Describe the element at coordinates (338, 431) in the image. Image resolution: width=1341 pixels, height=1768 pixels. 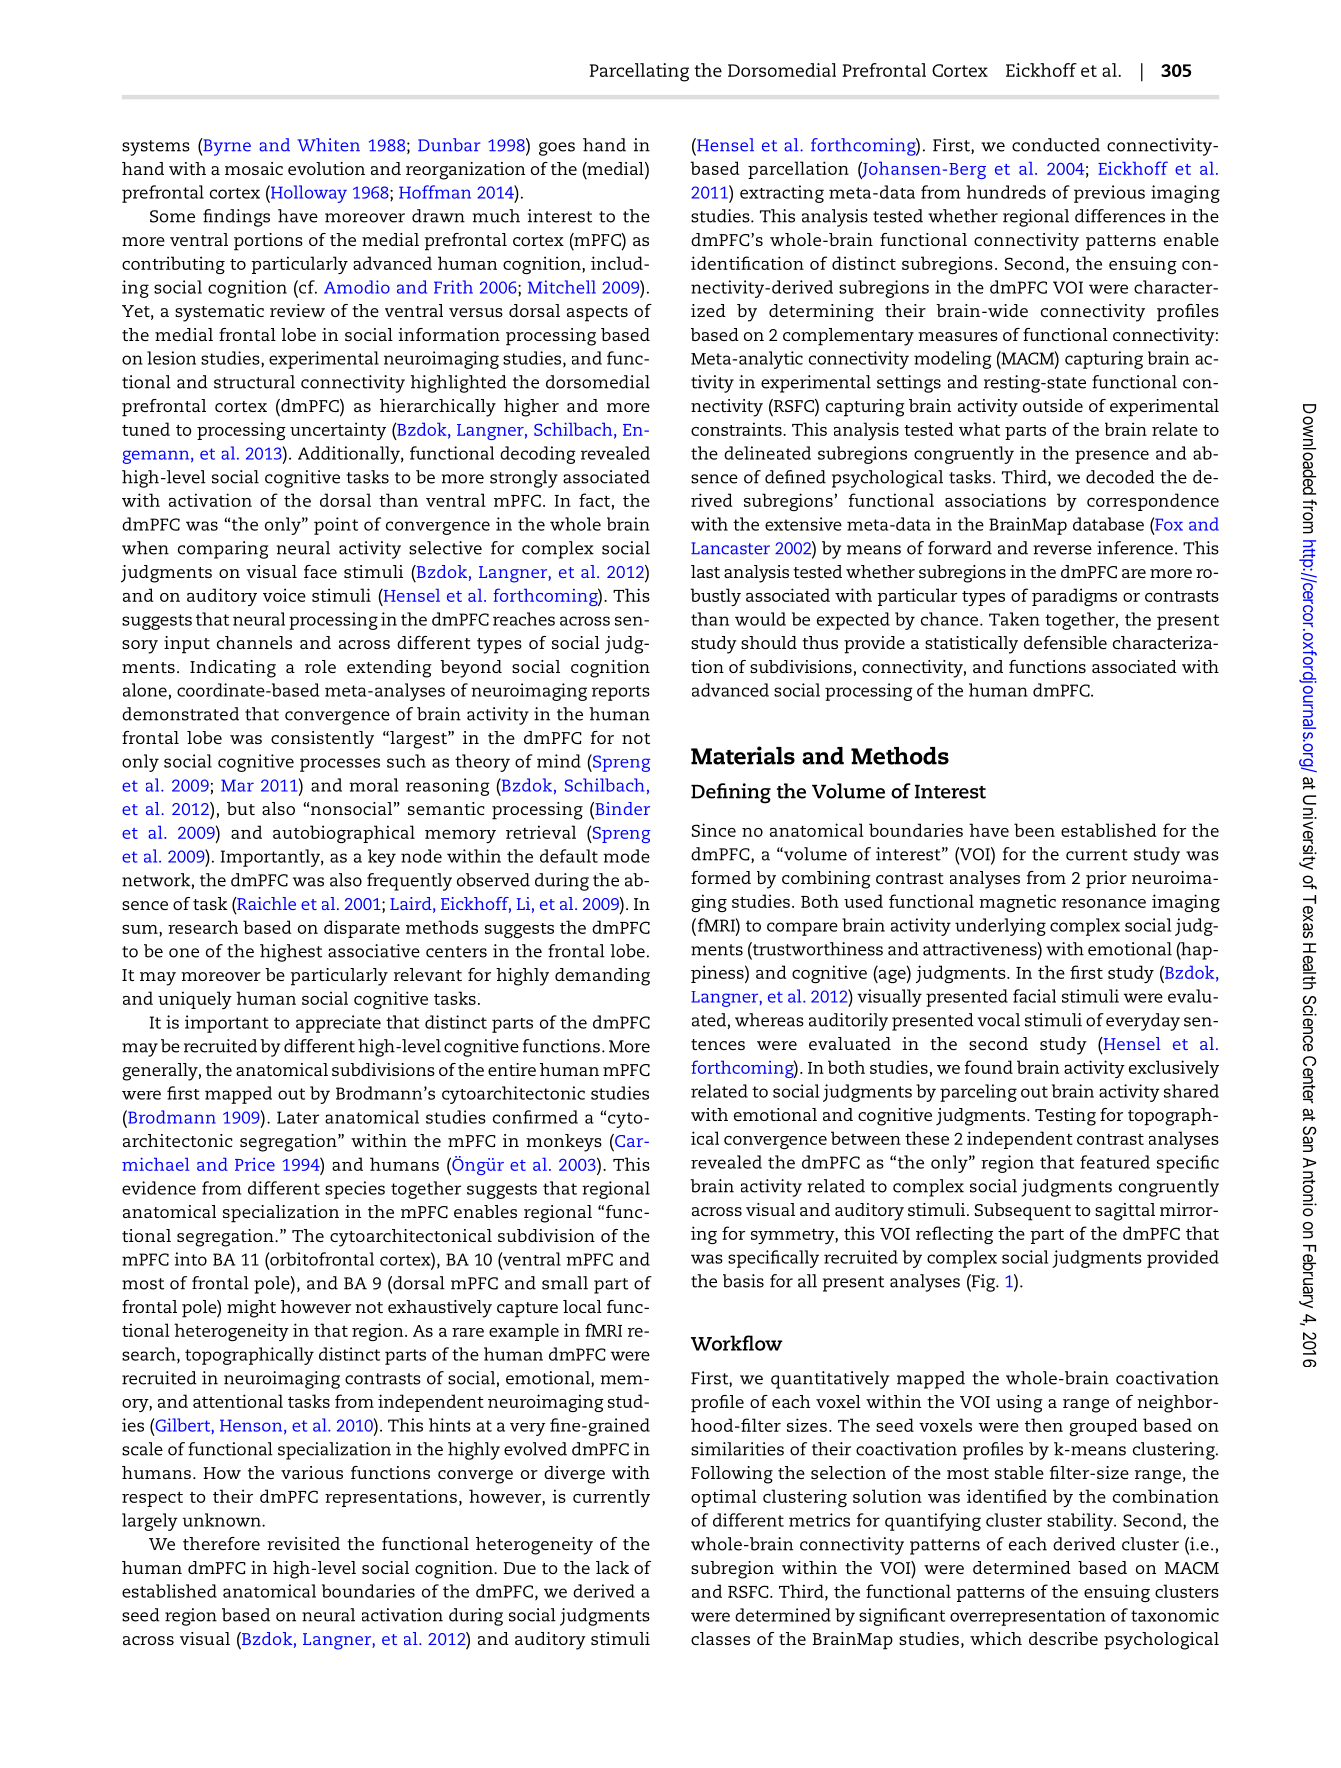
I see `uncertainty` at that location.
